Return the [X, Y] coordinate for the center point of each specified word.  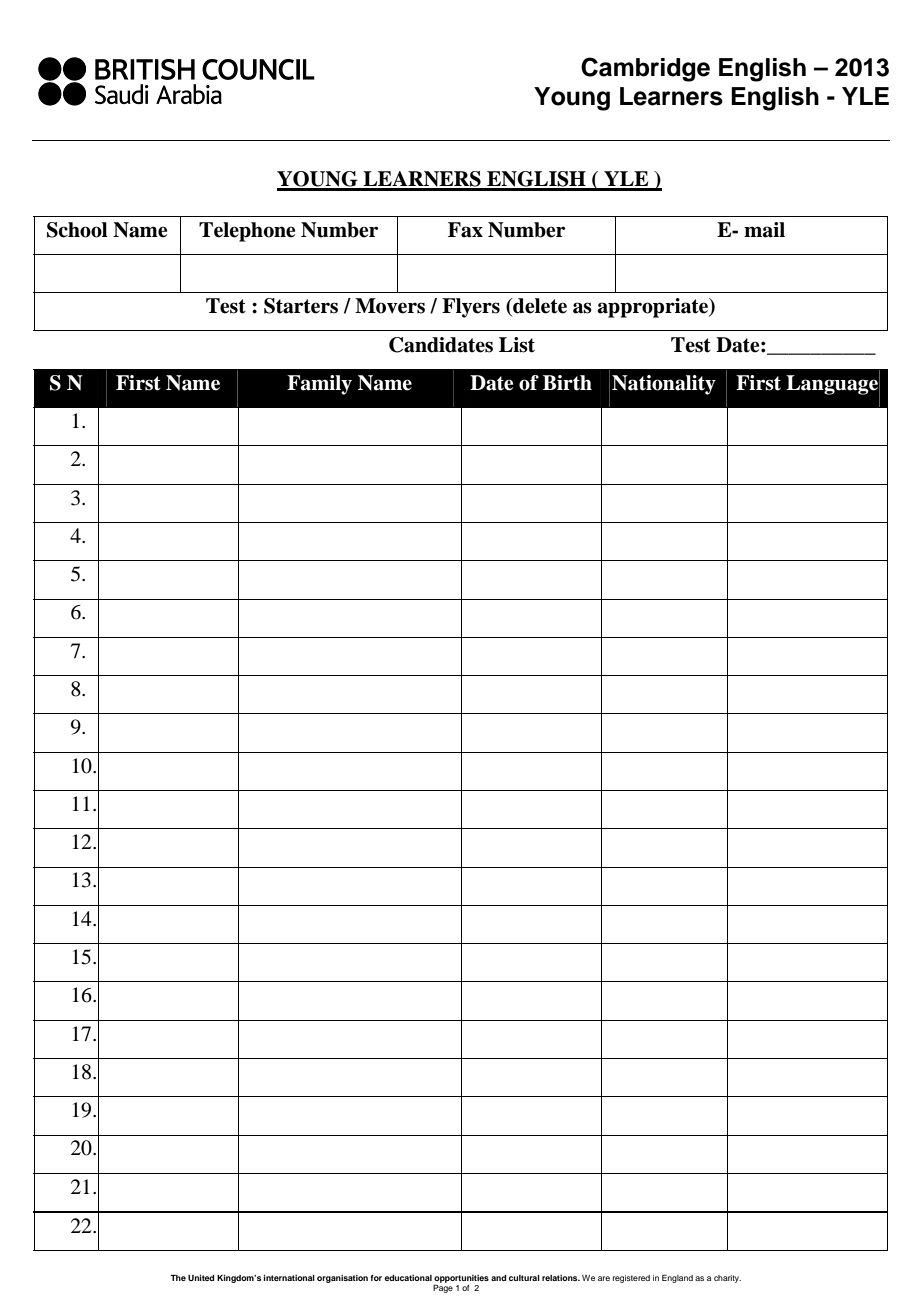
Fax [465, 230]
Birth [567, 383]
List [517, 345]
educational [408, 1278]
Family [319, 385]
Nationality [664, 385]
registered [631, 1279]
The [178, 1278]
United [201, 1277]
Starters [301, 306]
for [376, 1277]
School [77, 230]
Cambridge [645, 69]
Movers [390, 306]
